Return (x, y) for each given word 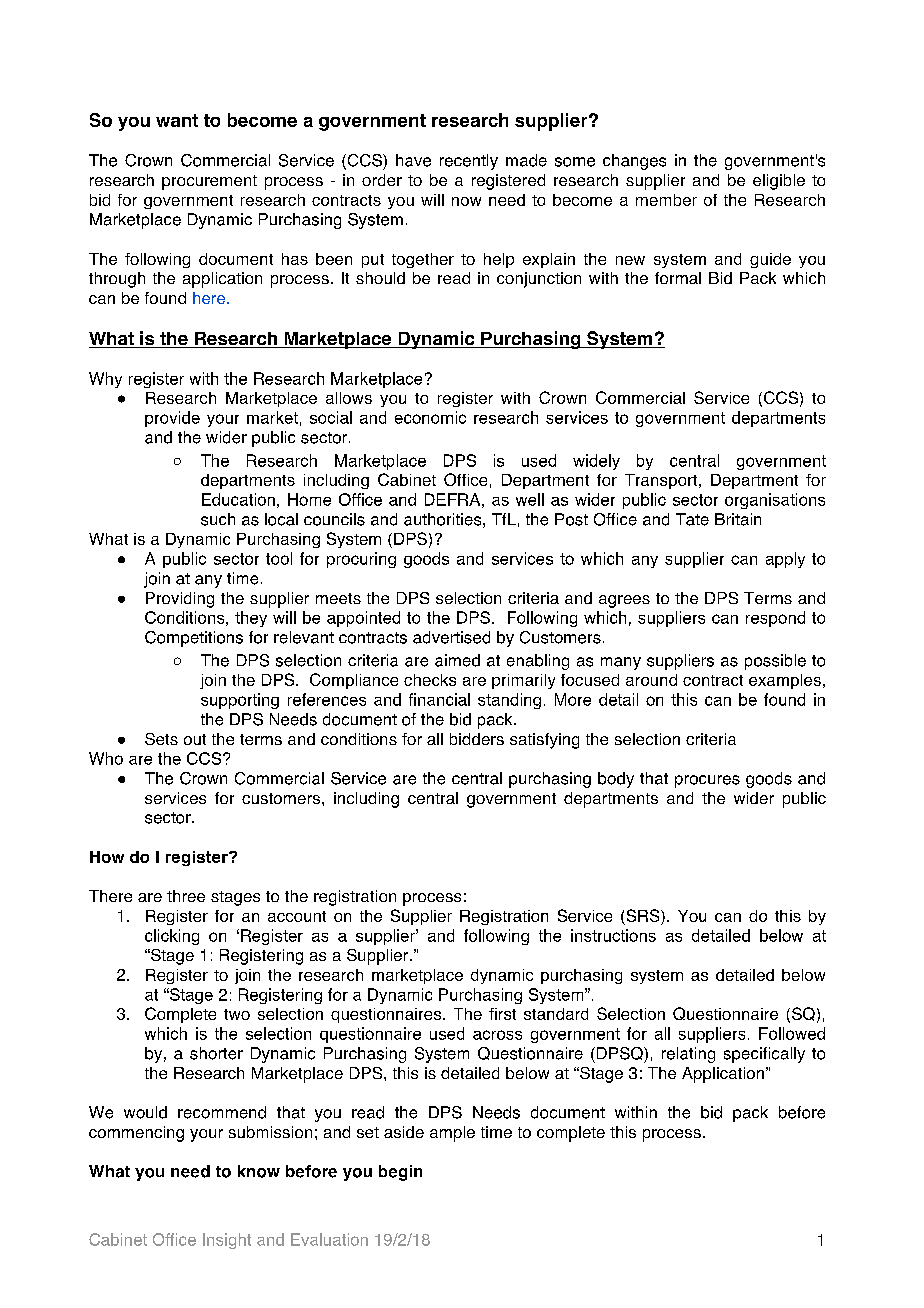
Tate (692, 519)
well (530, 499)
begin (400, 1173)
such (218, 519)
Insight (227, 1241)
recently (469, 162)
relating (688, 1055)
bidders (477, 739)
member (666, 200)
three (186, 896)
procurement (209, 182)
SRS (643, 917)
